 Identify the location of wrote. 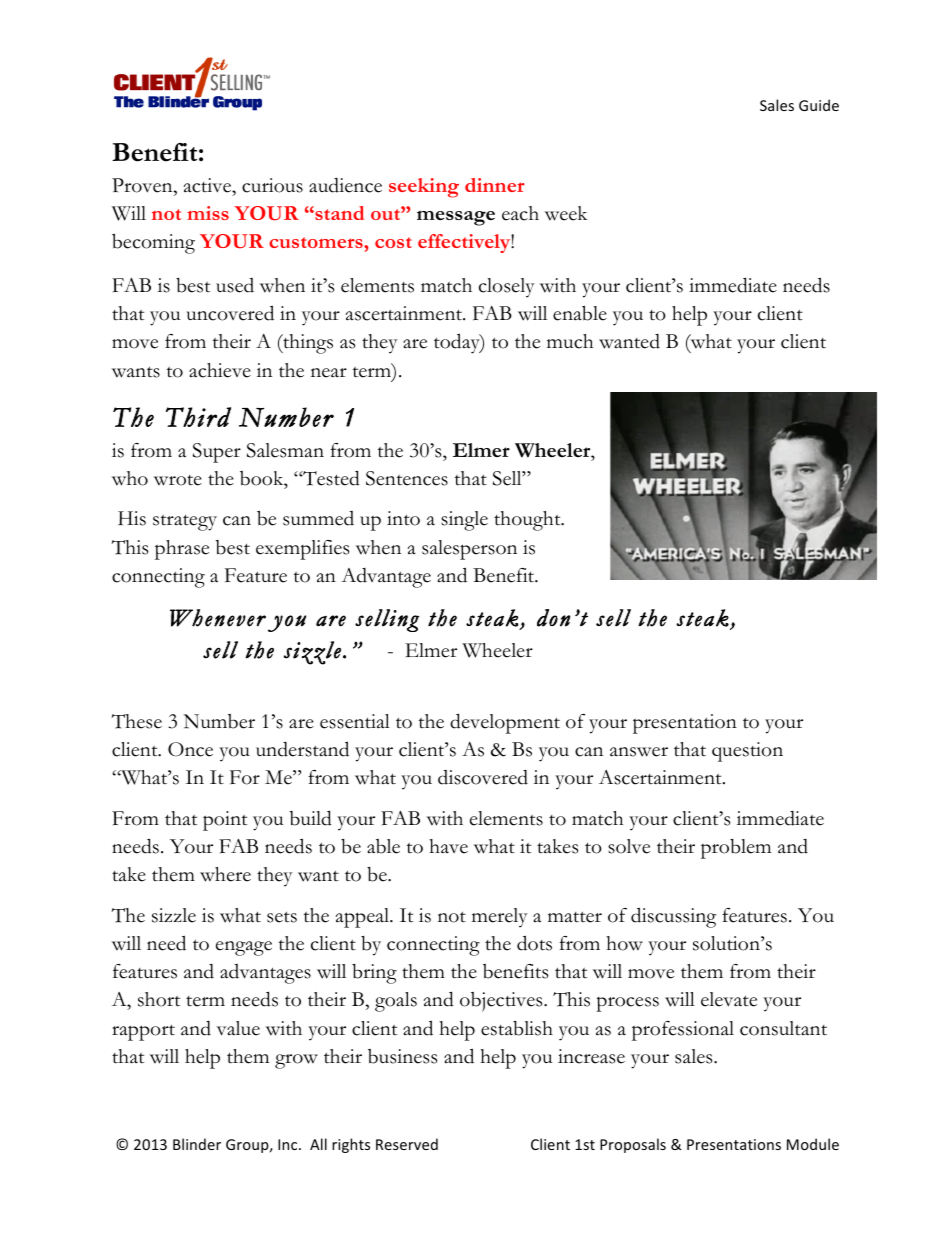
(178, 480).
